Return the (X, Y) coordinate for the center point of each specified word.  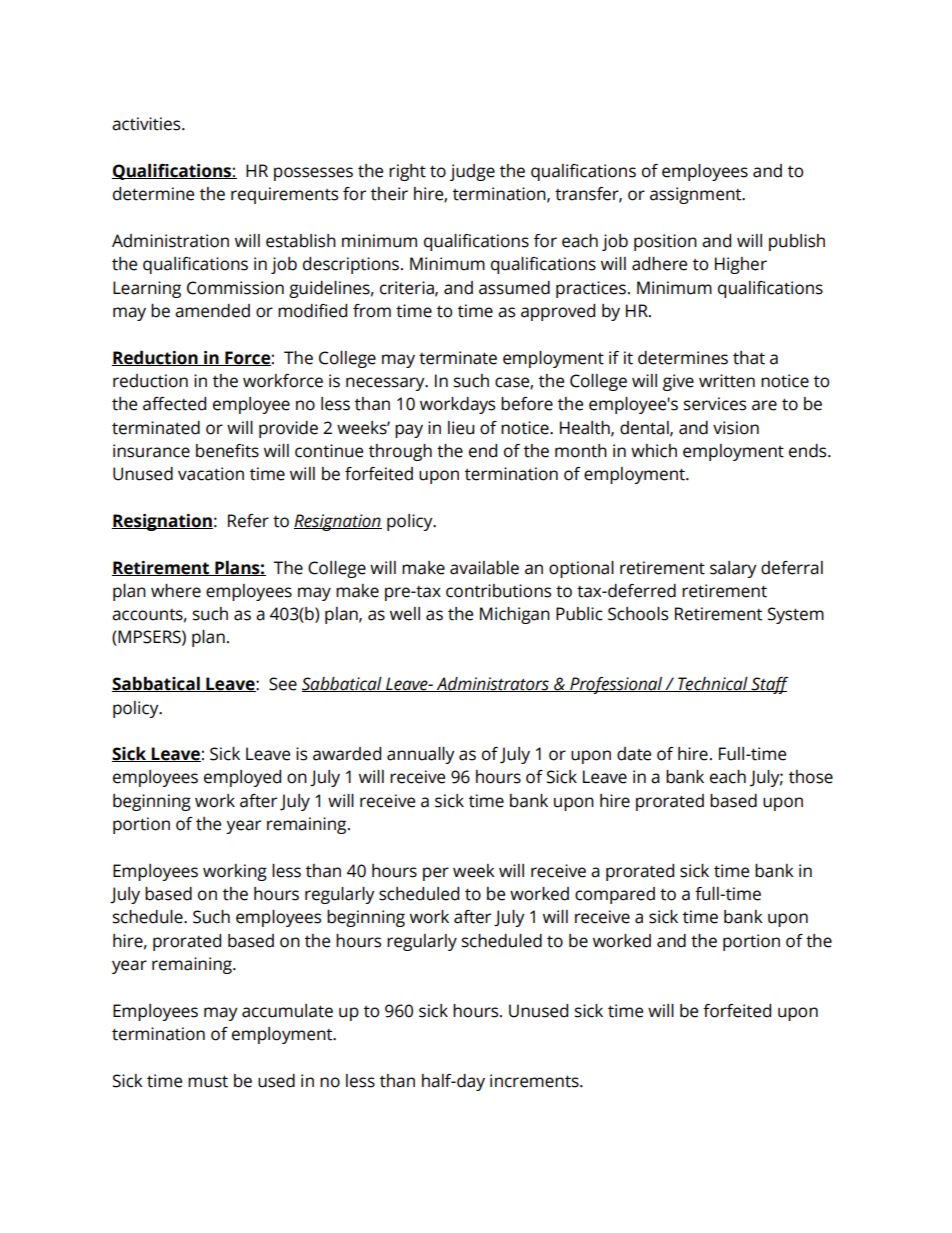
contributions (498, 591)
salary (733, 569)
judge (472, 172)
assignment (697, 195)
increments (535, 1081)
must (208, 1081)
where (176, 591)
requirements (284, 195)
